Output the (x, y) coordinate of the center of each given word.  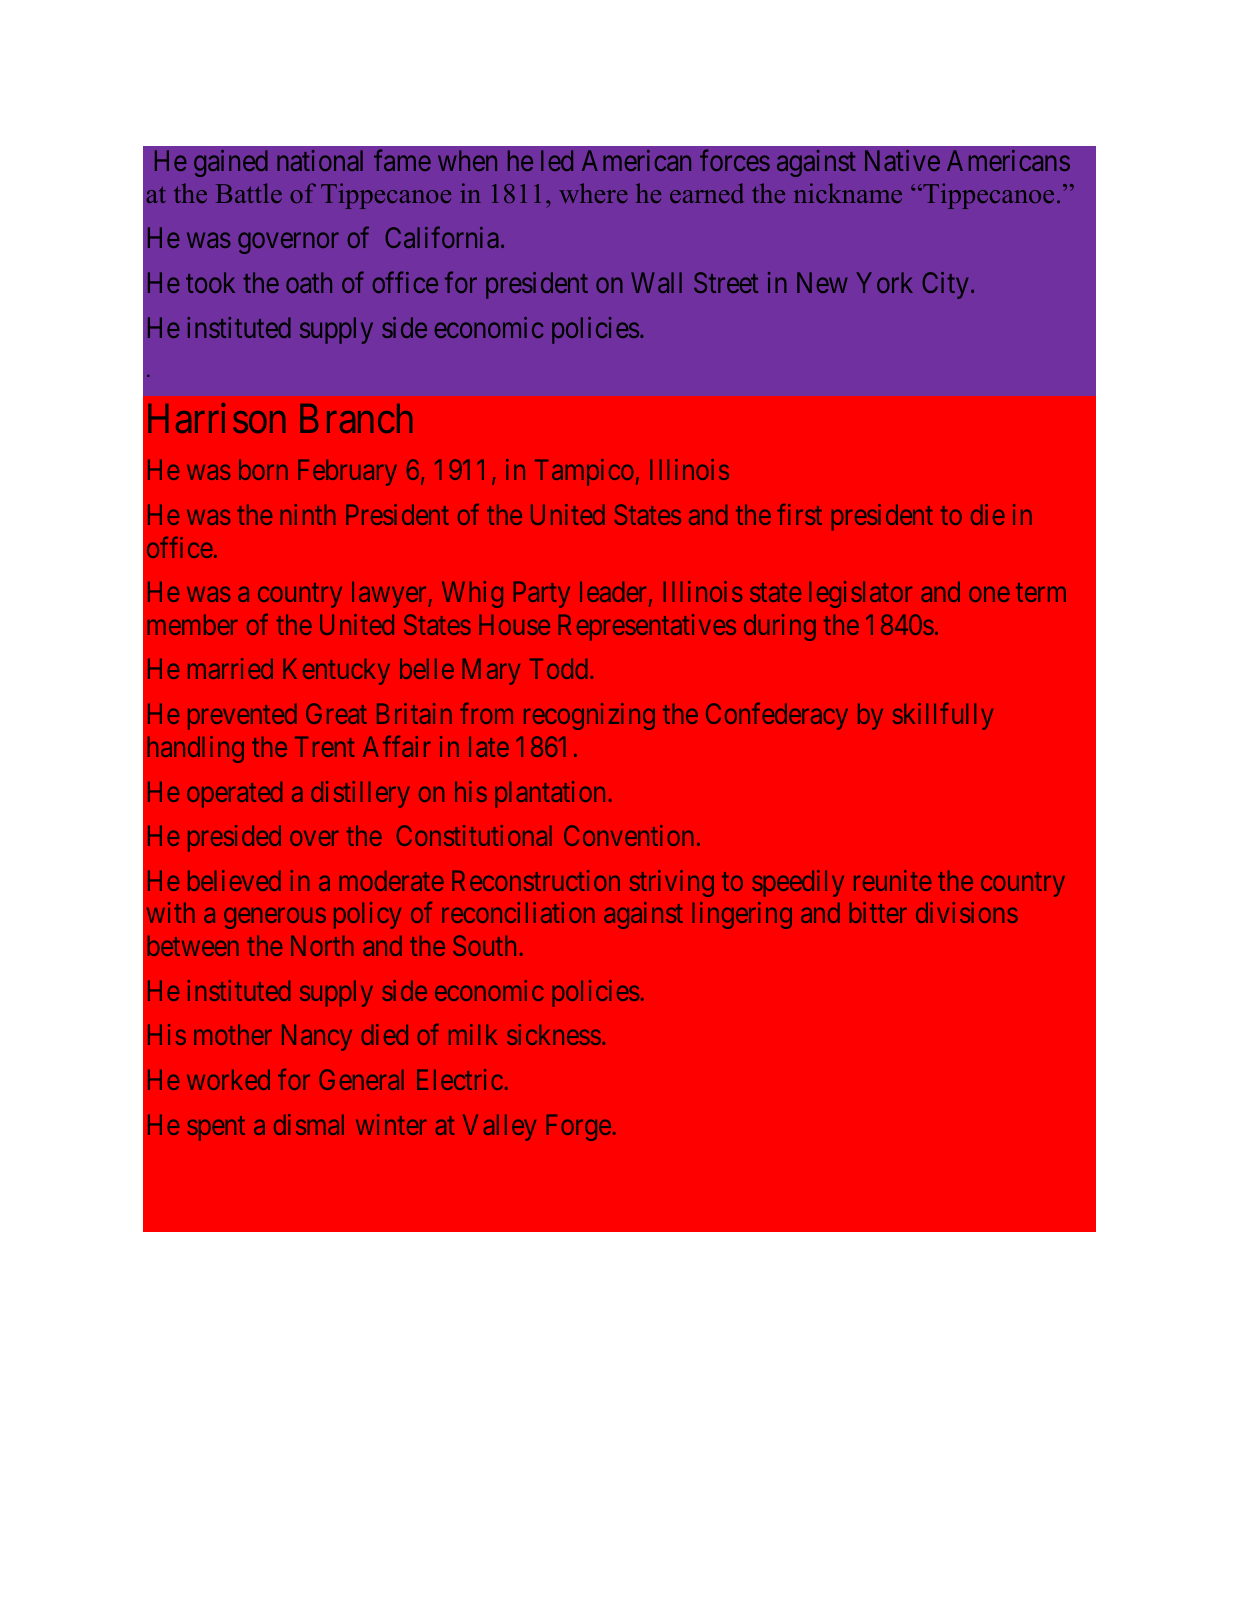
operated (234, 794)
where (593, 193)
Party (542, 595)
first (799, 514)
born (263, 469)
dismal (309, 1124)
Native (902, 160)
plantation (550, 794)
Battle (249, 193)
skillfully (943, 716)
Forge (579, 1127)
